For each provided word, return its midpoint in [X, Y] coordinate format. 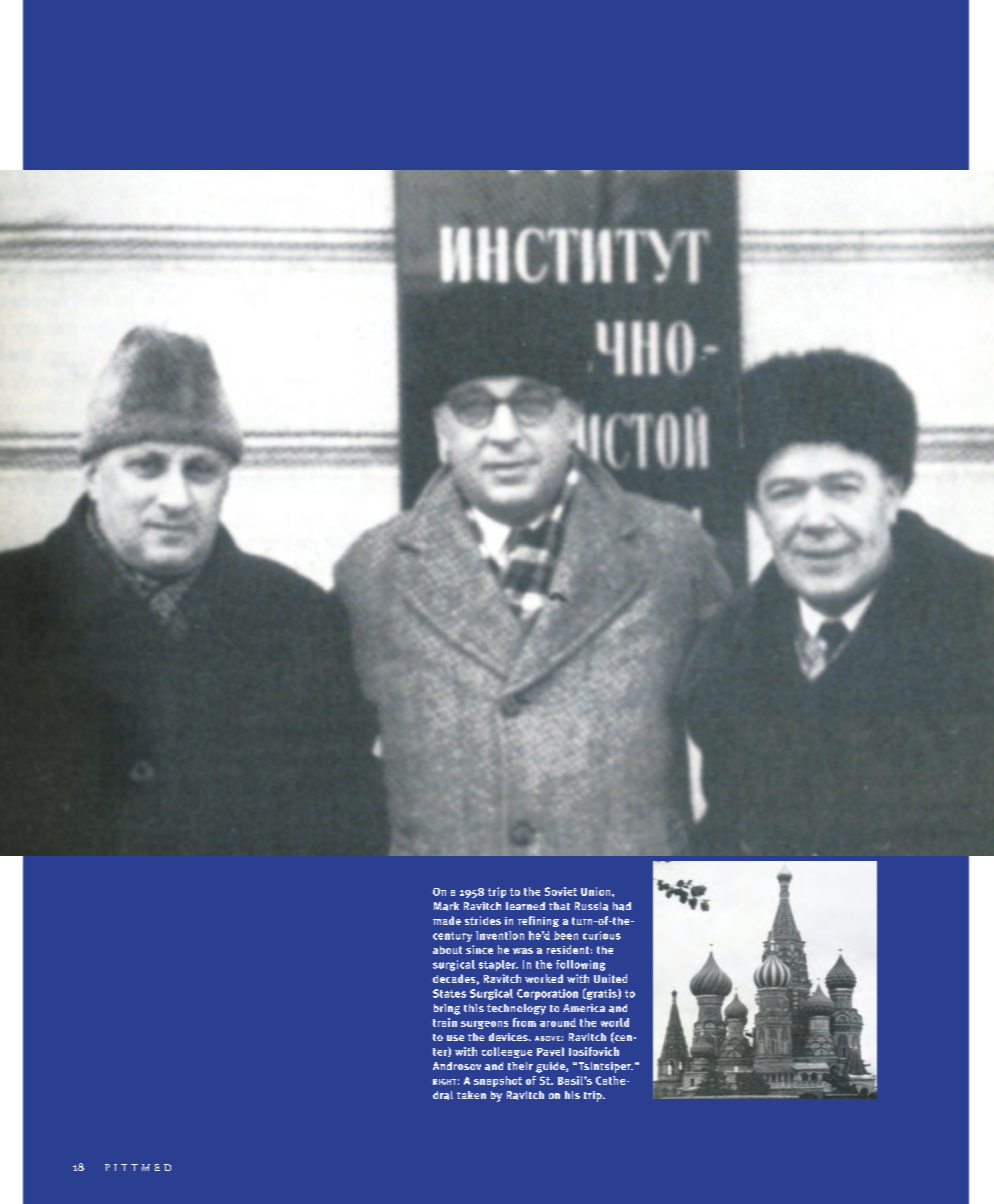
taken [471, 1095]
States [449, 993]
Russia [591, 906]
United [610, 978]
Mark [446, 906]
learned [525, 906]
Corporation [547, 994]
